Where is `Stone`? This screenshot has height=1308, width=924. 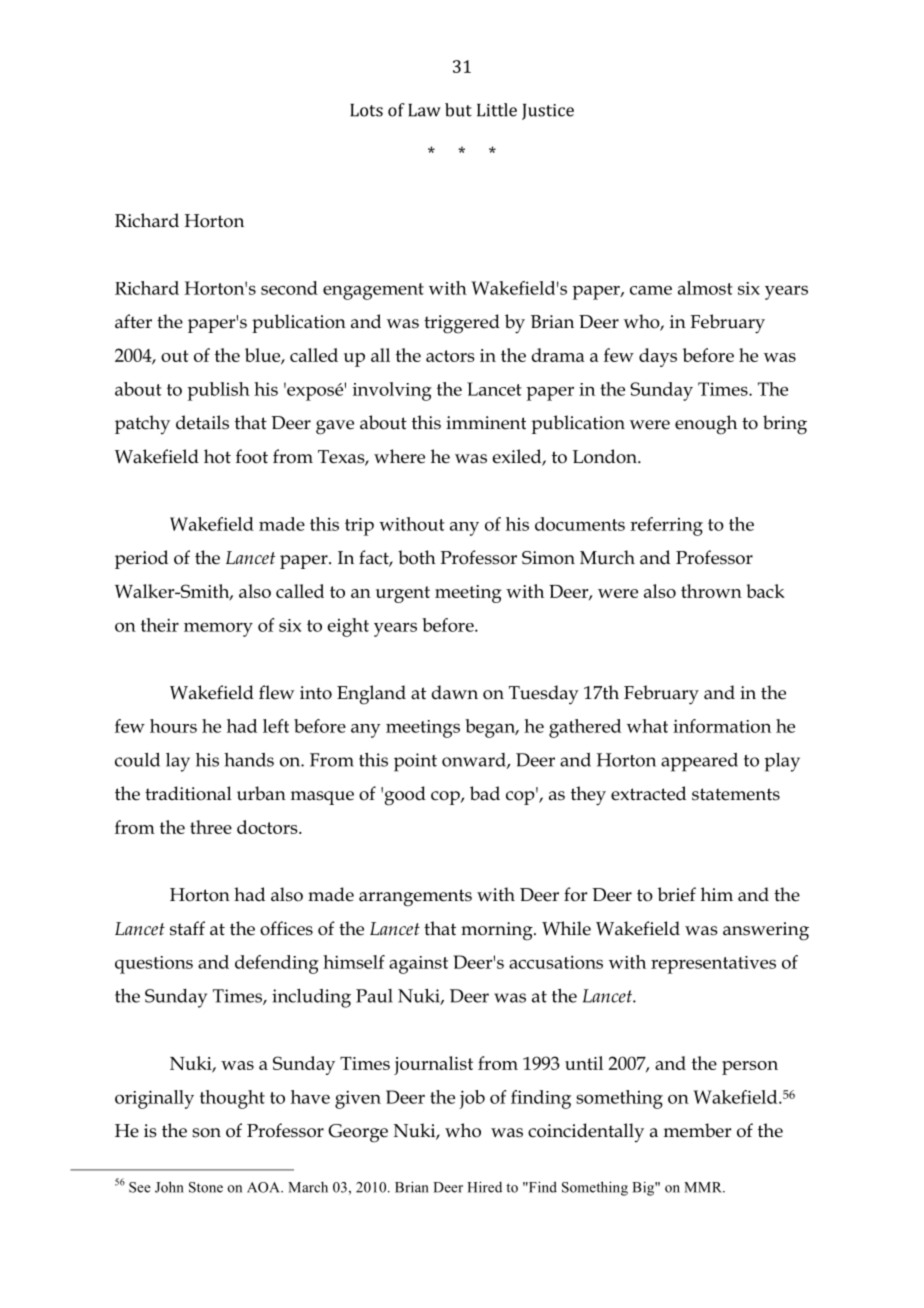
Stone is located at coordinates (206, 1187).
